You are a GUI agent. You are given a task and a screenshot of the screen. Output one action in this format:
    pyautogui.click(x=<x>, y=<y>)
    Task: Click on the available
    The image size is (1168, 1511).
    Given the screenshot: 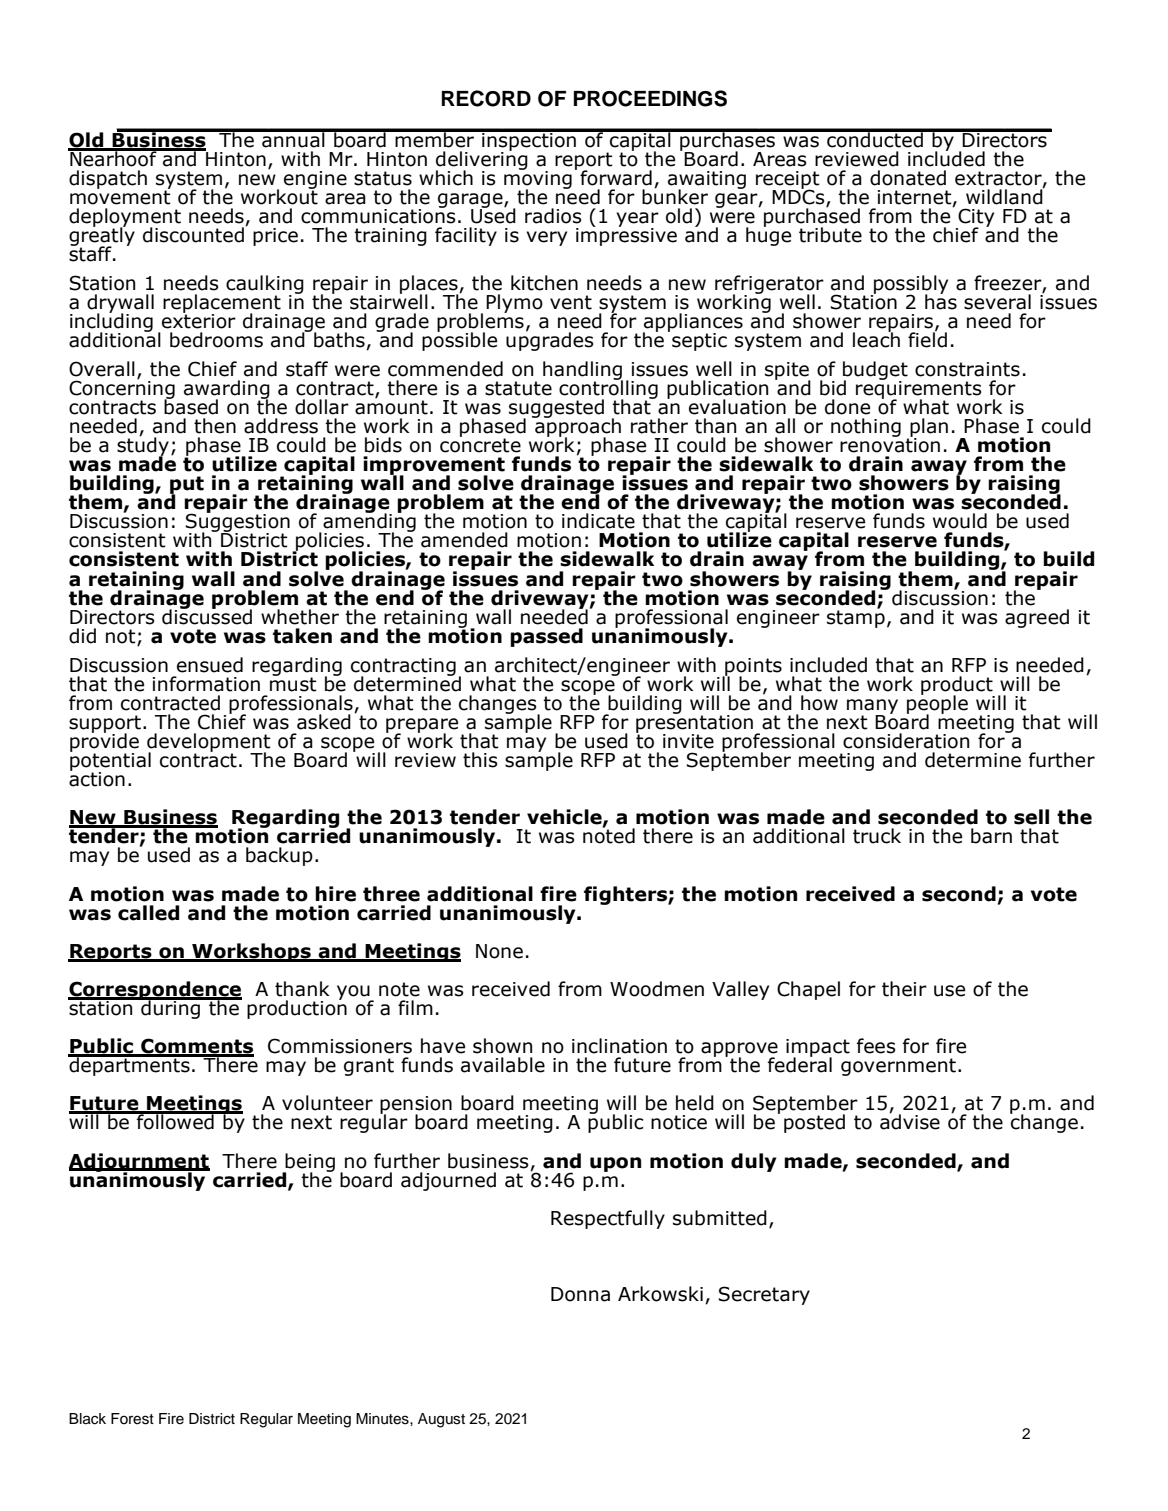 What is the action you would take?
    pyautogui.click(x=503, y=1065)
